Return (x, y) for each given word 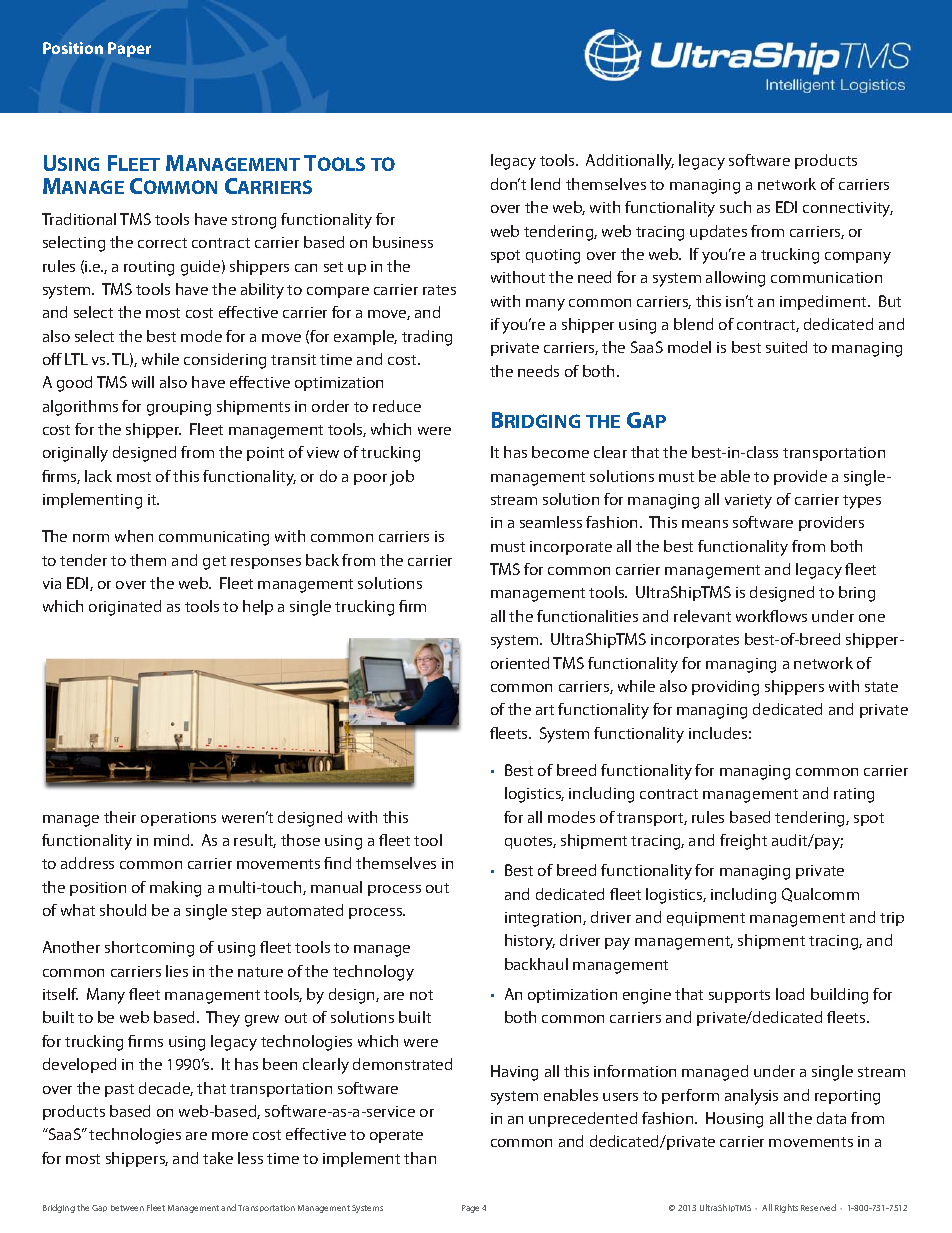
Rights (786, 1208)
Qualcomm (820, 895)
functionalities (587, 616)
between (127, 1208)
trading (427, 338)
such (735, 207)
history (530, 942)
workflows (771, 616)
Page (470, 1209)
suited (786, 347)
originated (125, 608)
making (175, 889)
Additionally (630, 162)
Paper (129, 49)
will (143, 382)
